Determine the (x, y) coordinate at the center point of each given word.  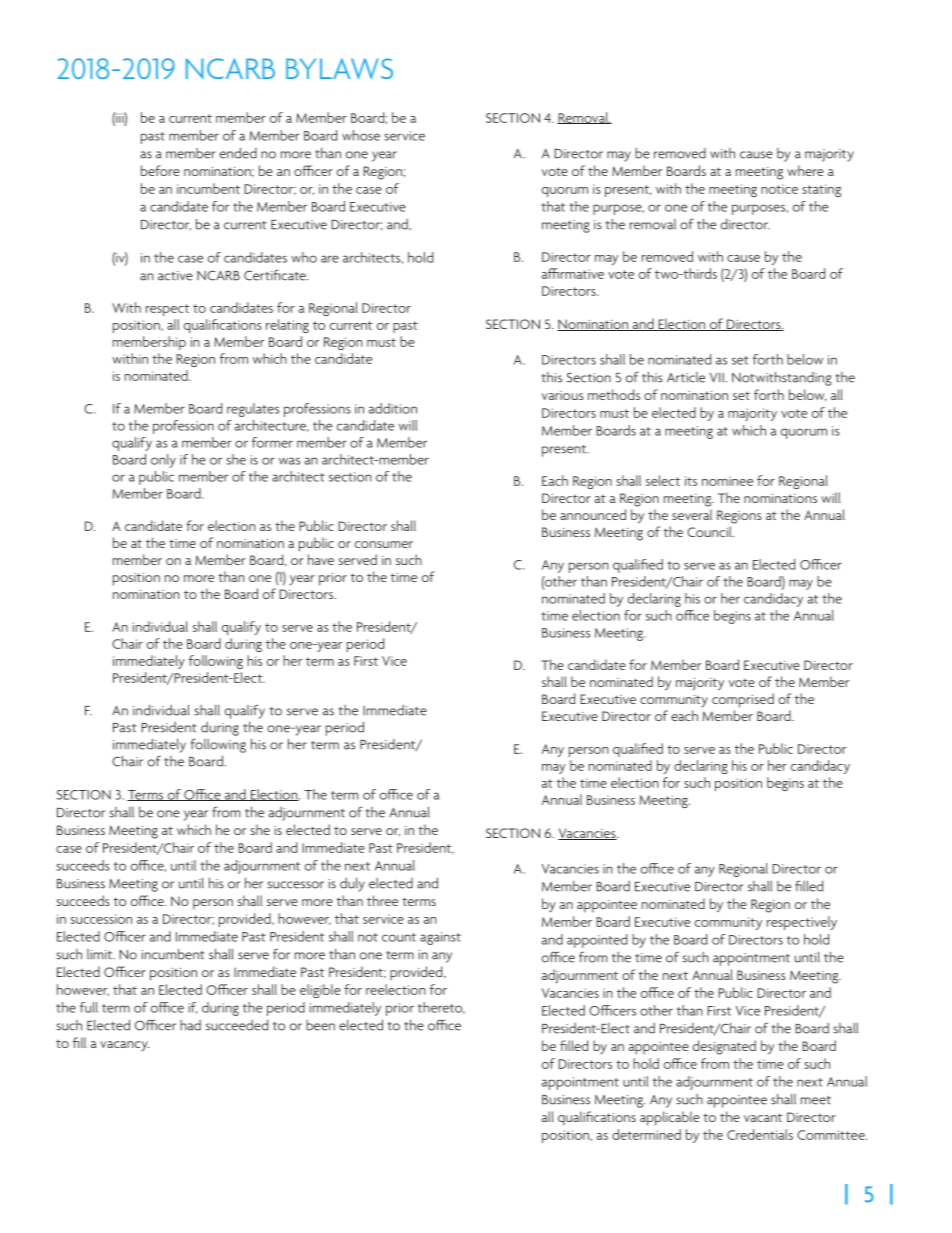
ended (238, 153)
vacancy (124, 1046)
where (805, 170)
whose (361, 135)
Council (710, 531)
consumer (384, 544)
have (321, 559)
